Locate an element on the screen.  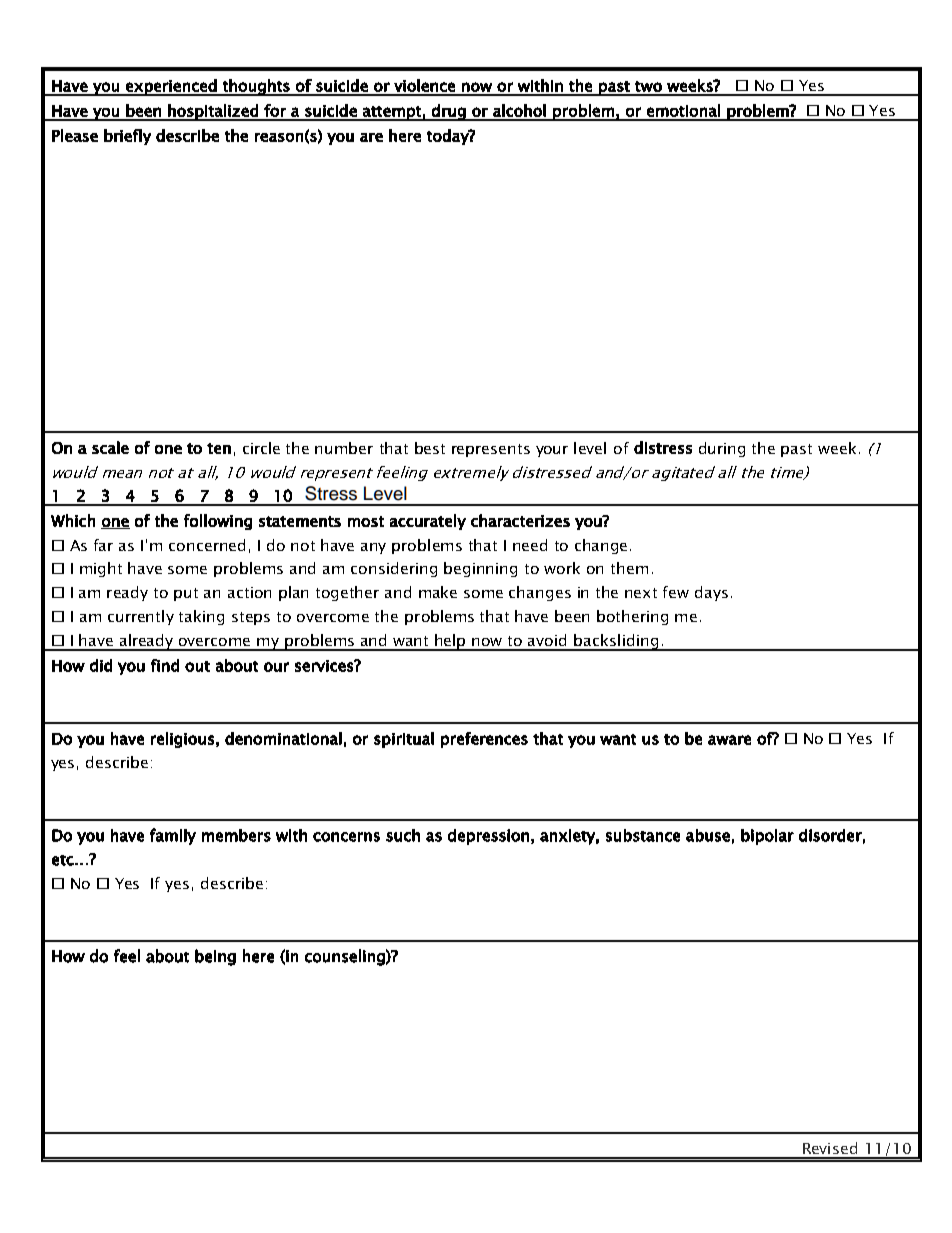
far is located at coordinates (103, 545).
